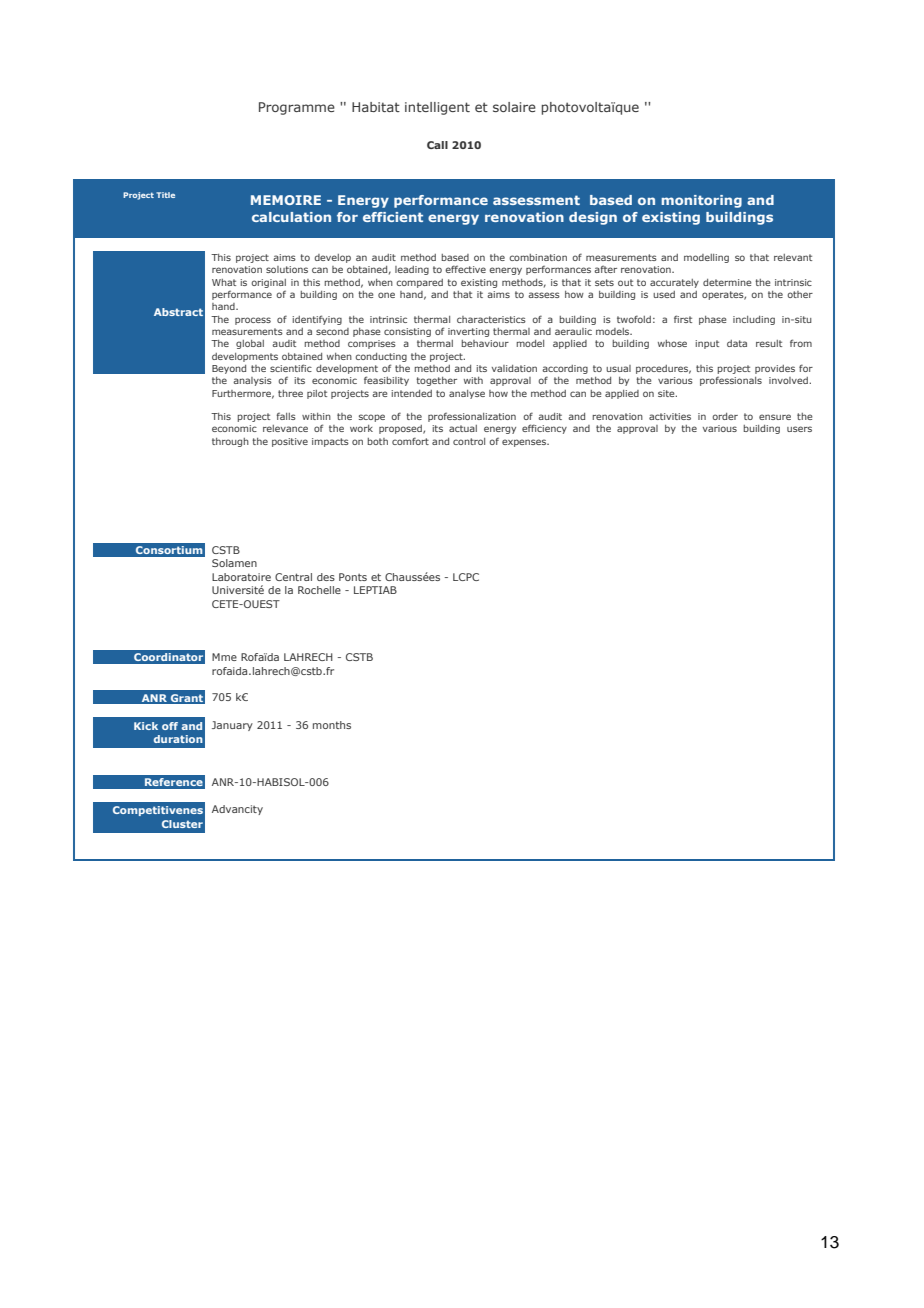 The width and height of the page is (924, 1308). What do you see at coordinates (232, 726) in the page?
I see `January` at bounding box center [232, 726].
